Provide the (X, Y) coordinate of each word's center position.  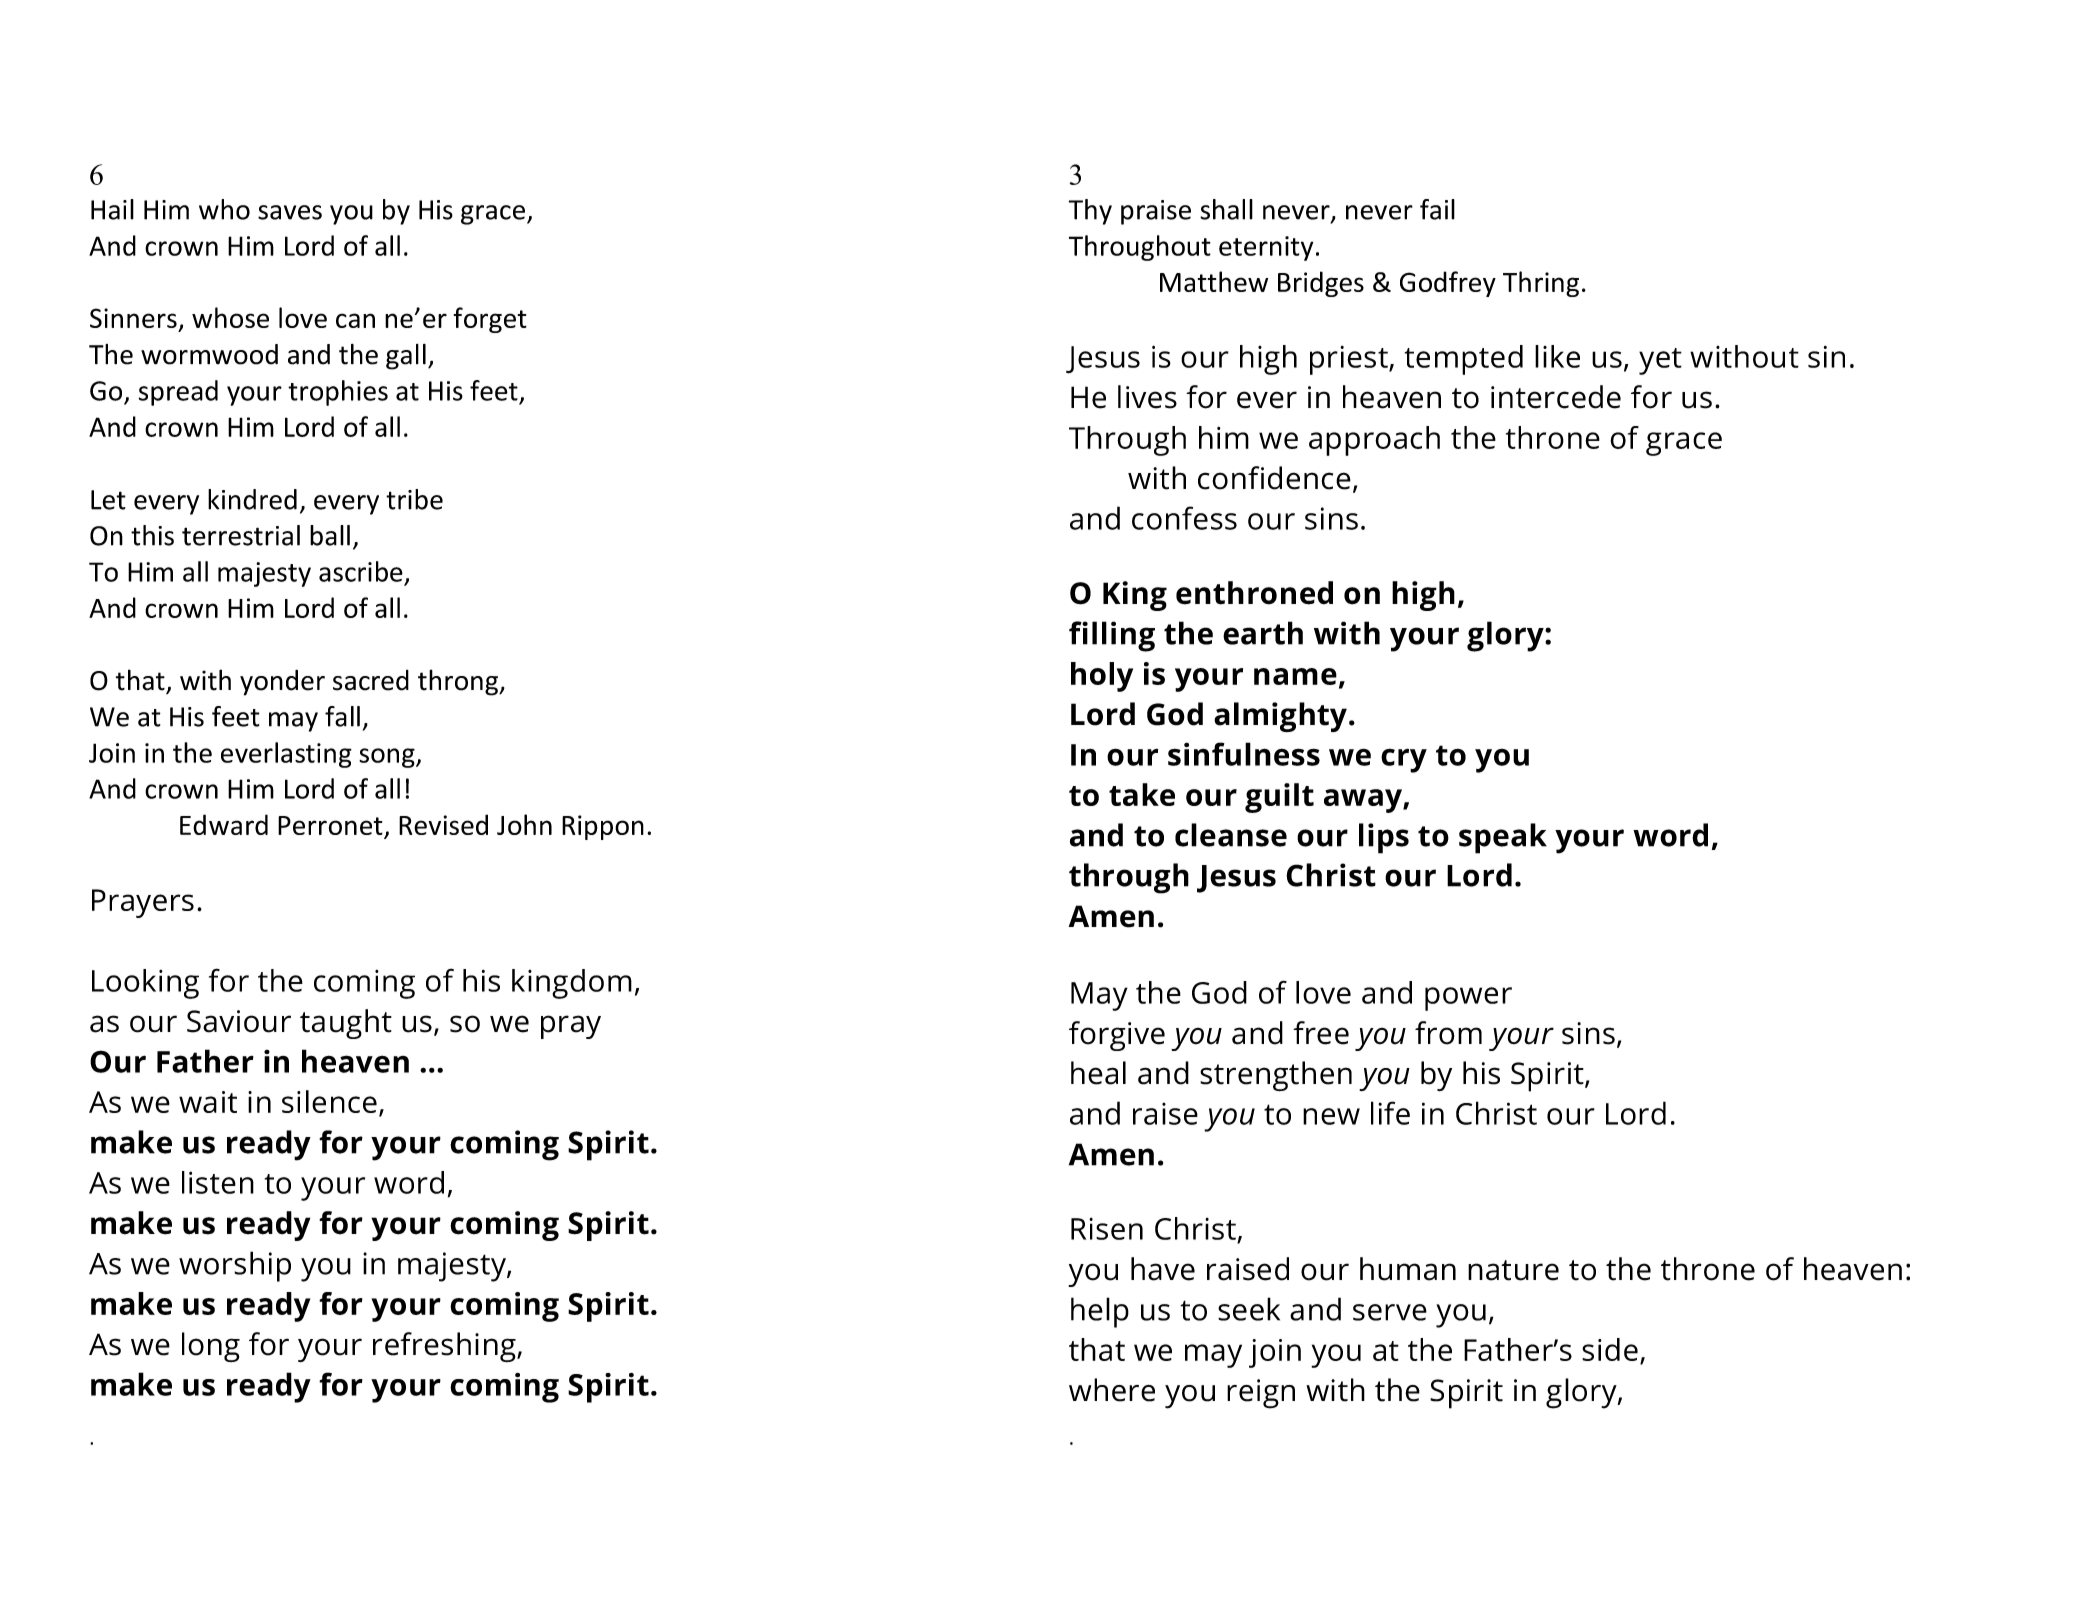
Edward (224, 824)
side (1610, 1349)
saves (290, 212)
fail (1437, 209)
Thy (1090, 212)
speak (1503, 838)
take (1142, 794)
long (211, 1347)
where (1112, 1390)
